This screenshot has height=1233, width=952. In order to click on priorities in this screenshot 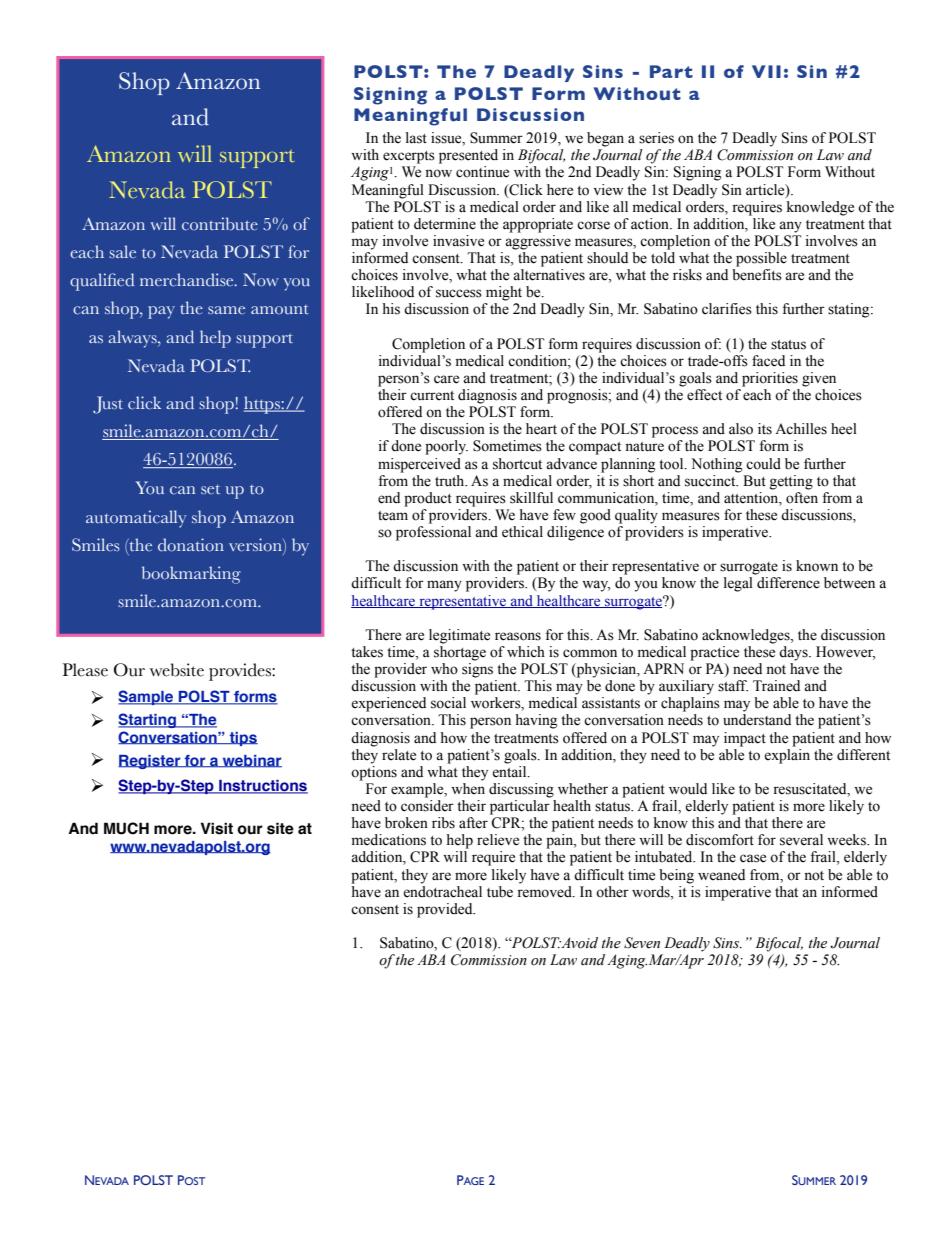, I will do `click(770, 379)`.
